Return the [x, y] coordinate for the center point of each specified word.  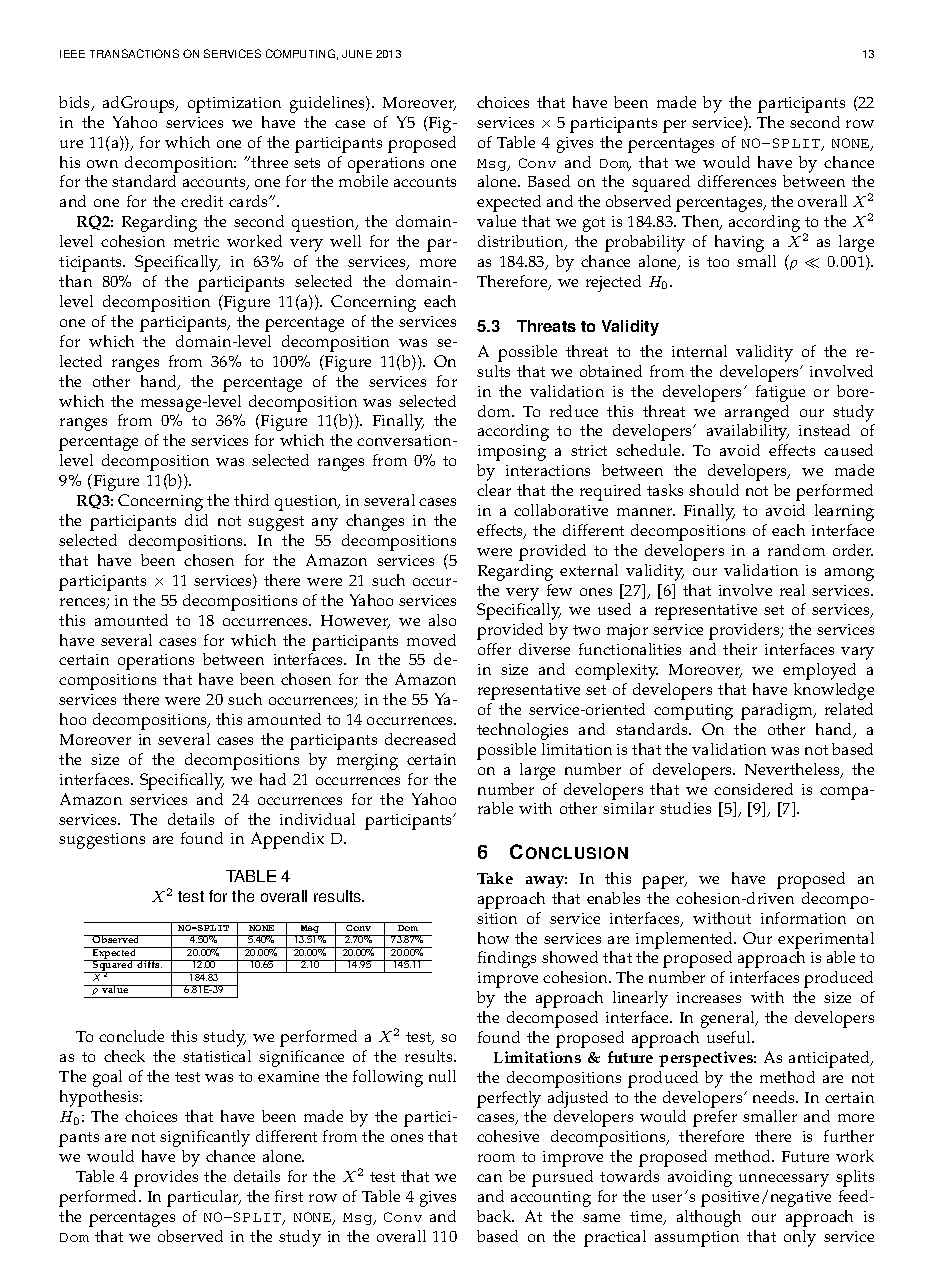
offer [494, 649]
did [196, 520]
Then [702, 222]
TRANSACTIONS [134, 53]
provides [166, 1178]
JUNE [357, 54]
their [740, 649]
